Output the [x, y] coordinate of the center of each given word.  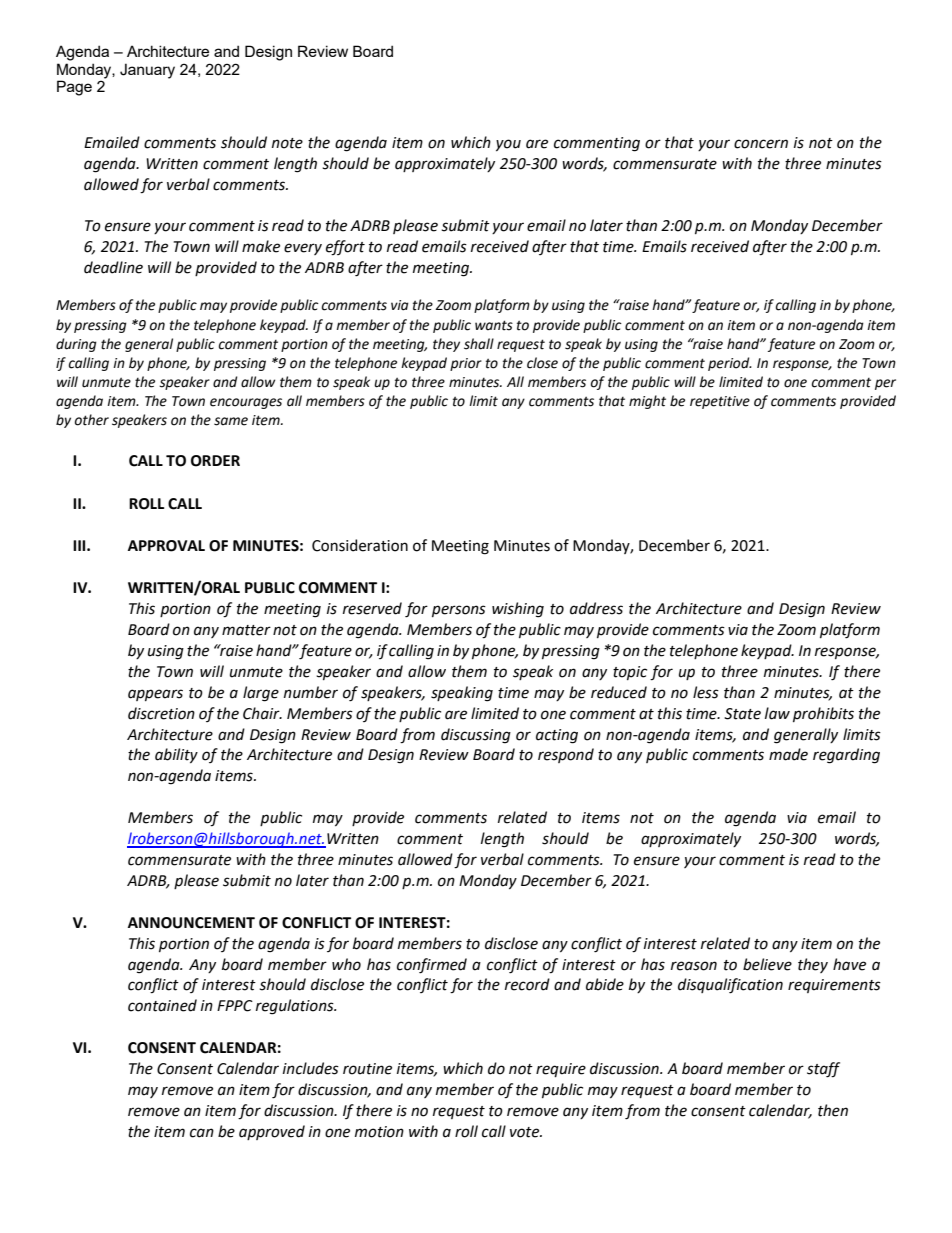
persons [459, 611]
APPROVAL [166, 546]
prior [466, 364]
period [730, 364]
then [833, 1110]
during [76, 345]
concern [761, 144]
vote [526, 1132]
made [788, 754]
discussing [476, 736]
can [202, 1133]
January [147, 71]
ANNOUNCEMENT [191, 923]
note [287, 143]
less [706, 692]
